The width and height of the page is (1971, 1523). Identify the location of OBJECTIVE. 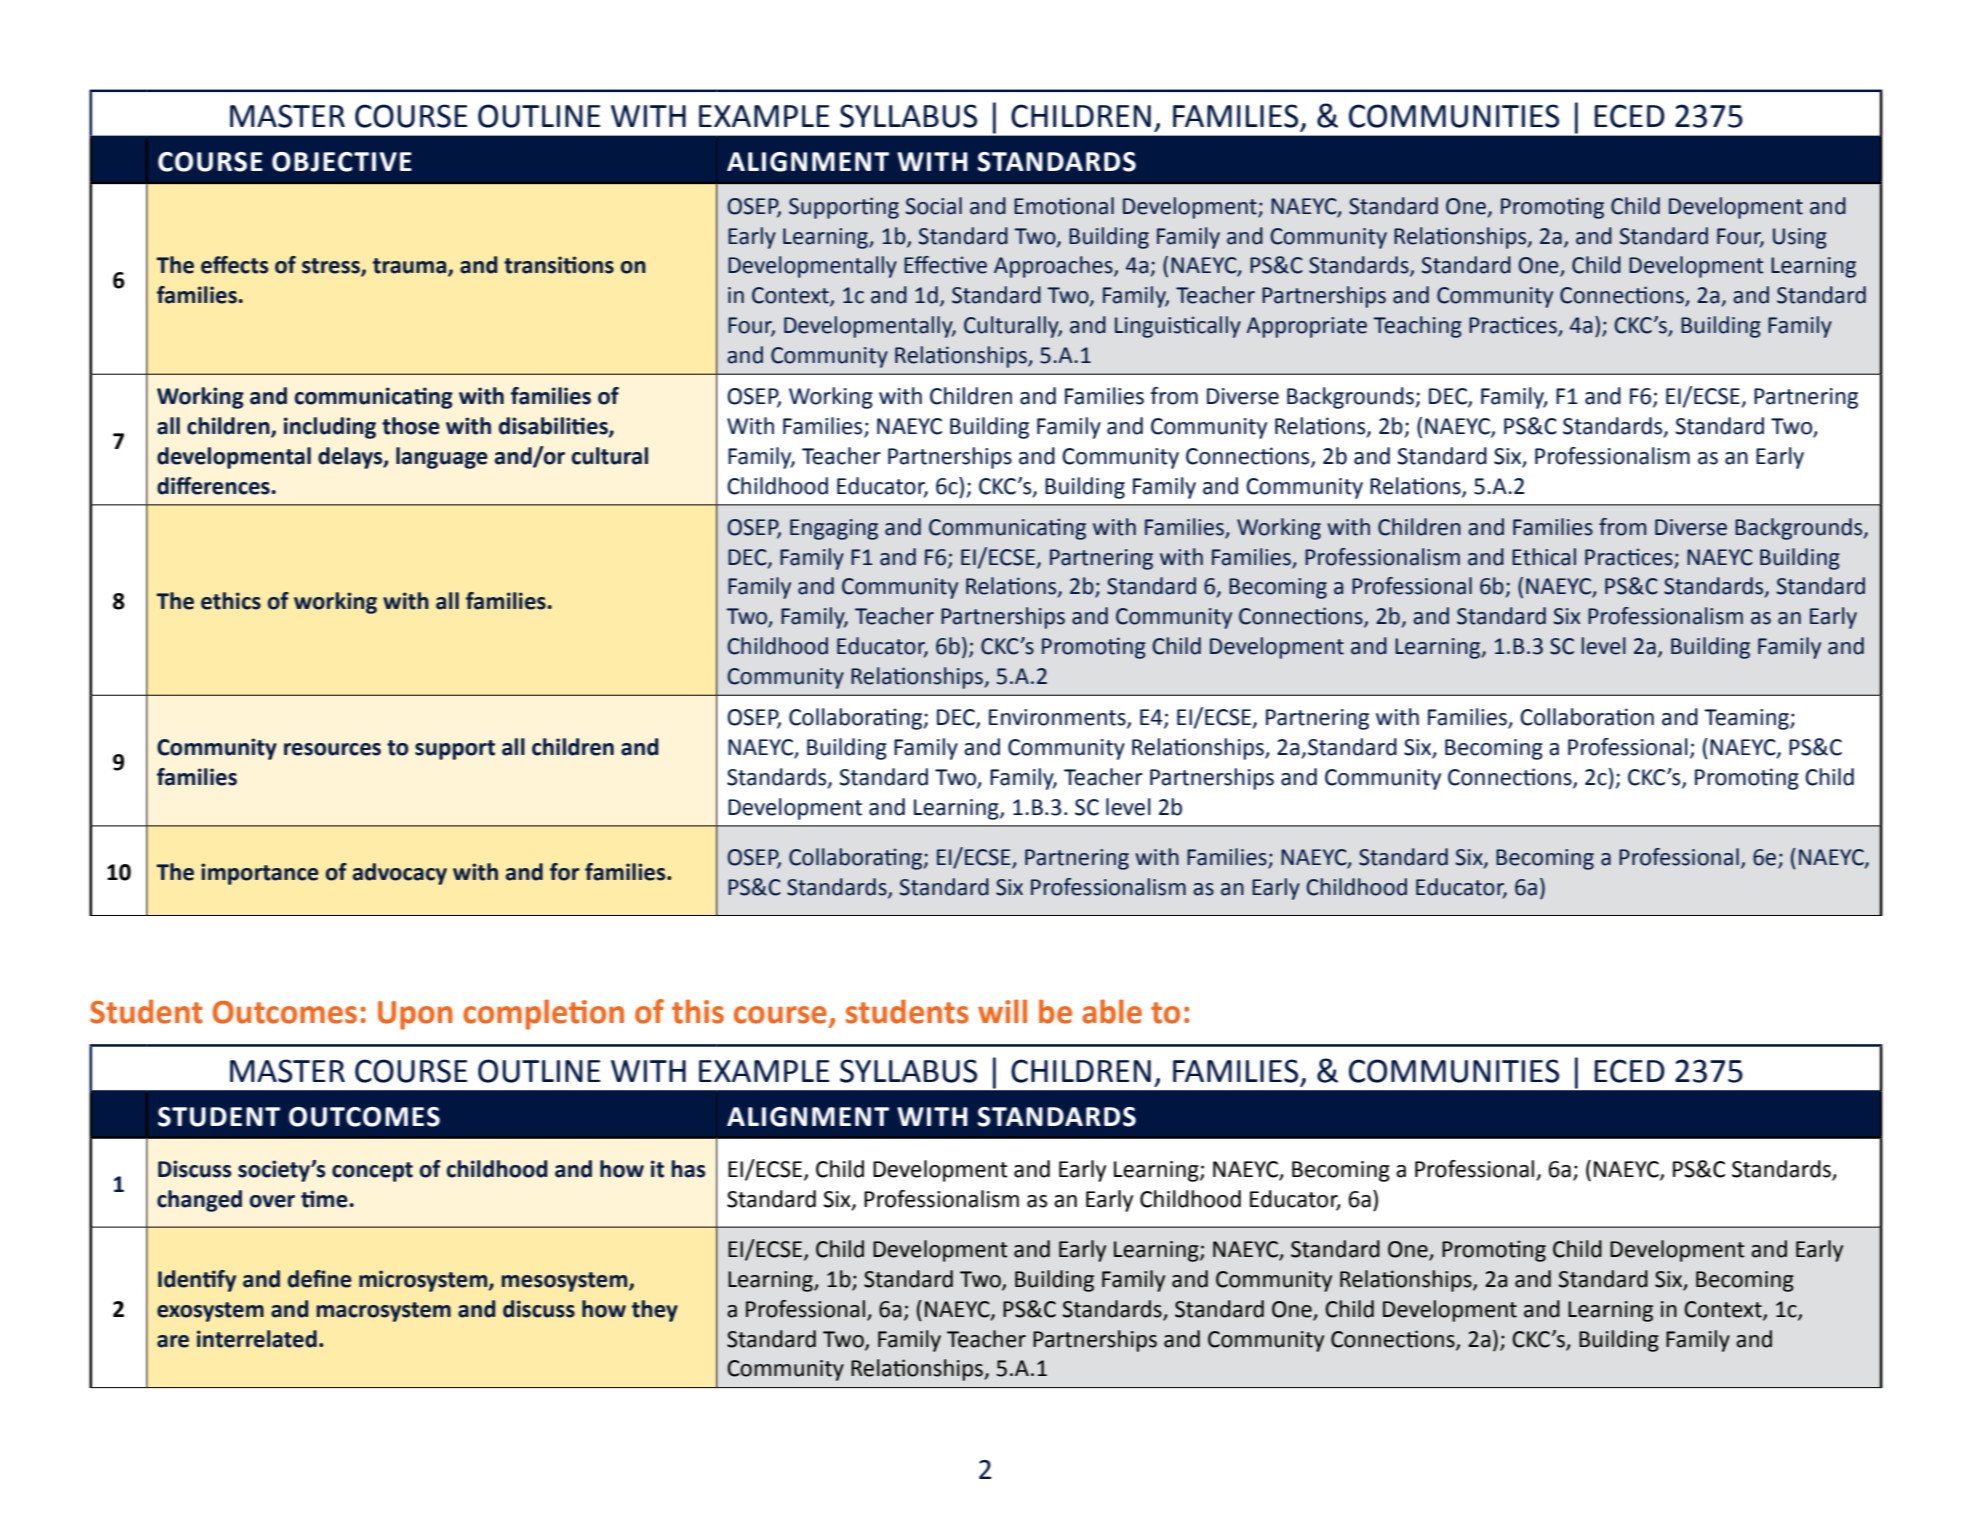
(342, 162).
